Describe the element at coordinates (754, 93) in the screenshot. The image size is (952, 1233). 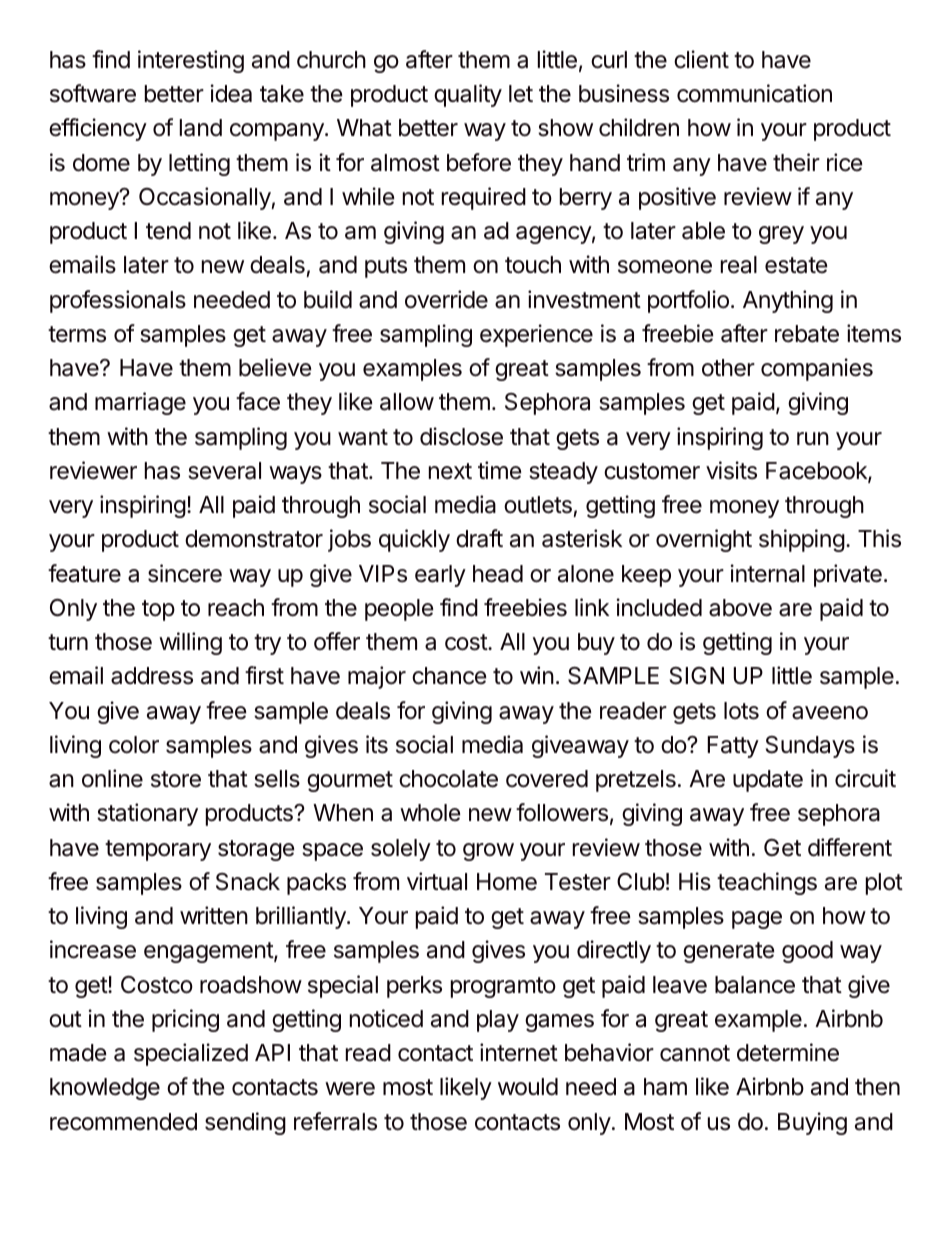
I see `communication` at that location.
